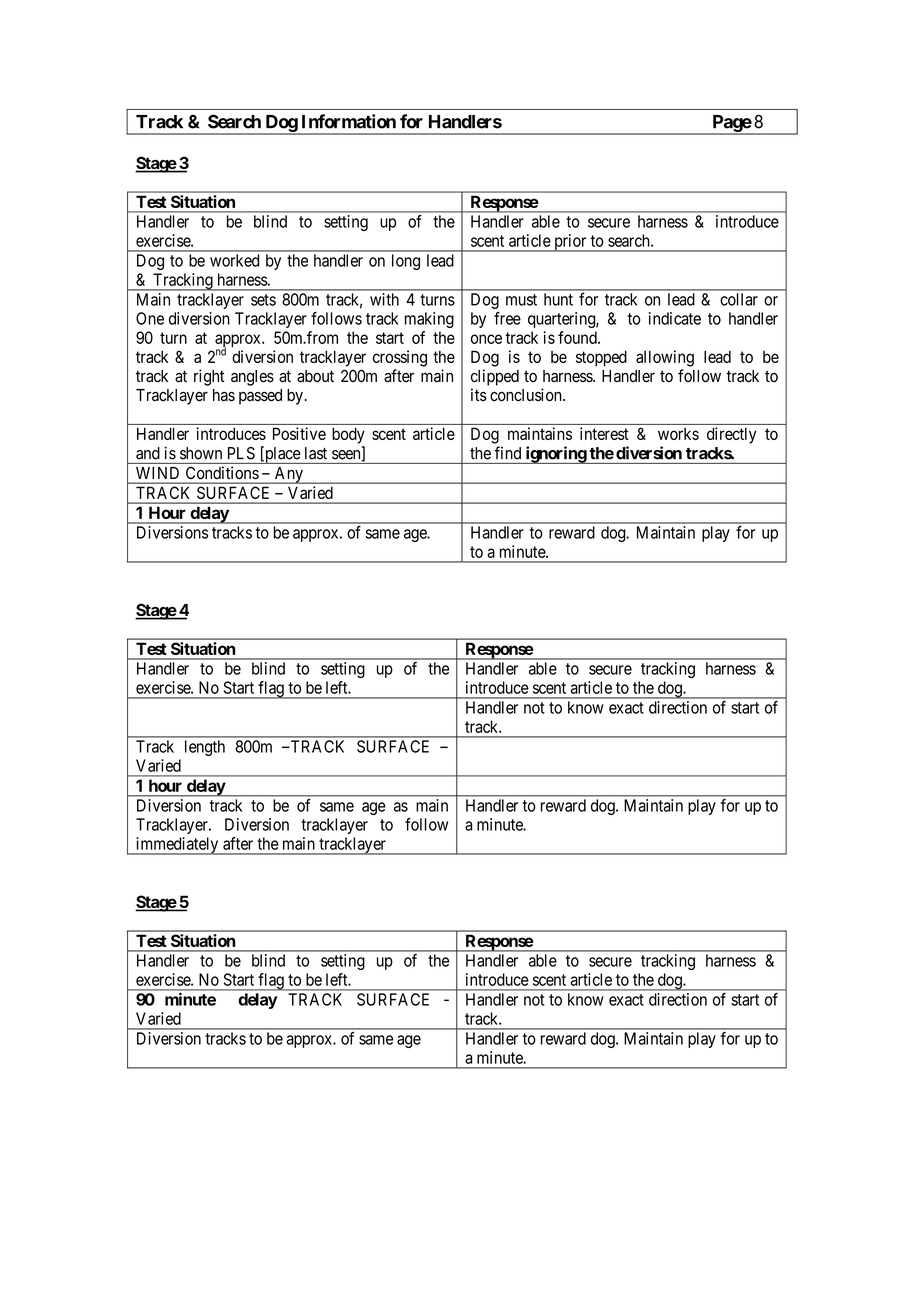  What do you see at coordinates (675, 318) in the screenshot?
I see `indicate` at bounding box center [675, 318].
